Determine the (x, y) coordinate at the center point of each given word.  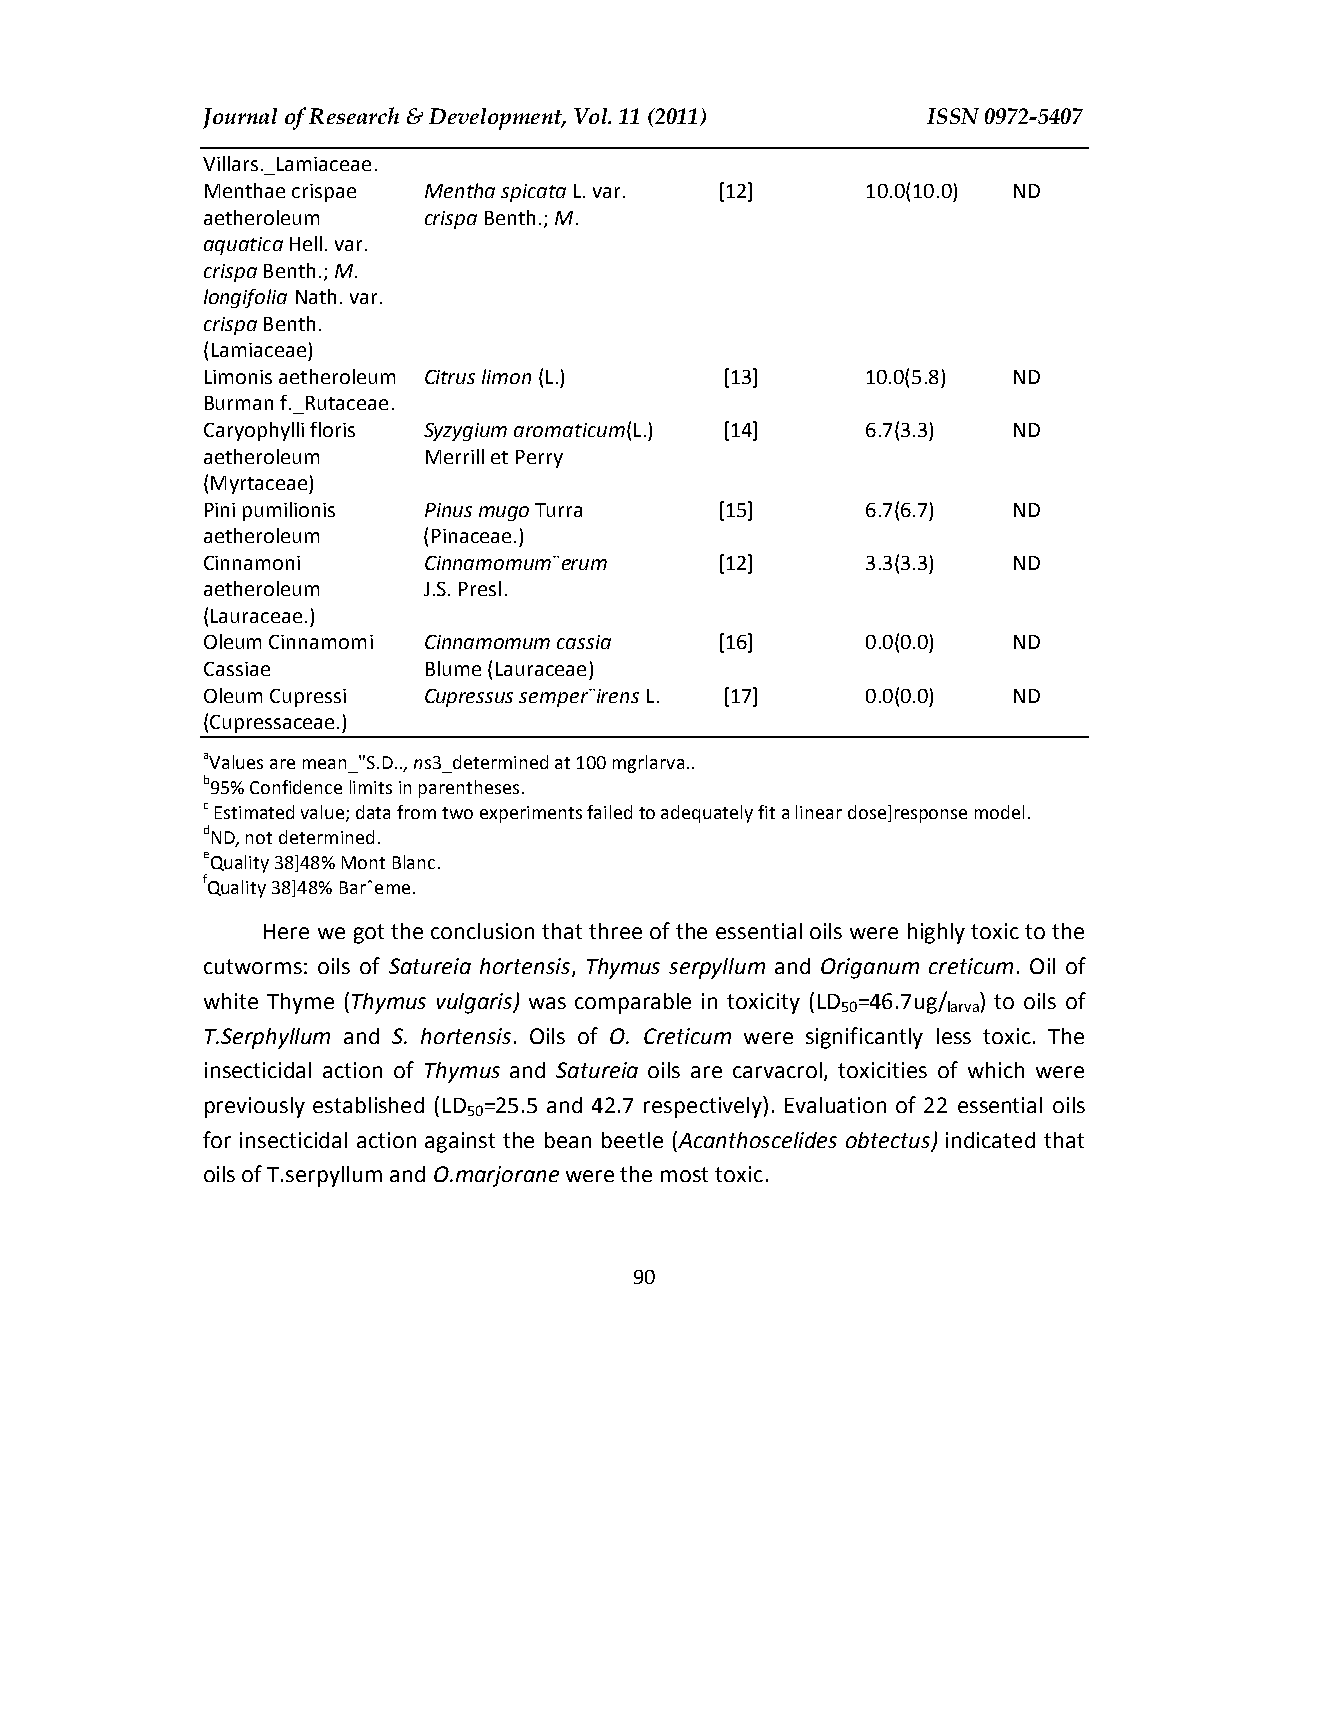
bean (568, 1140)
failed (609, 812)
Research (354, 115)
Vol (592, 116)
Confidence (296, 787)
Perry (539, 459)
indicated (990, 1140)
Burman (239, 403)
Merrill (455, 456)
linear (819, 812)
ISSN (953, 116)
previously (255, 1107)
